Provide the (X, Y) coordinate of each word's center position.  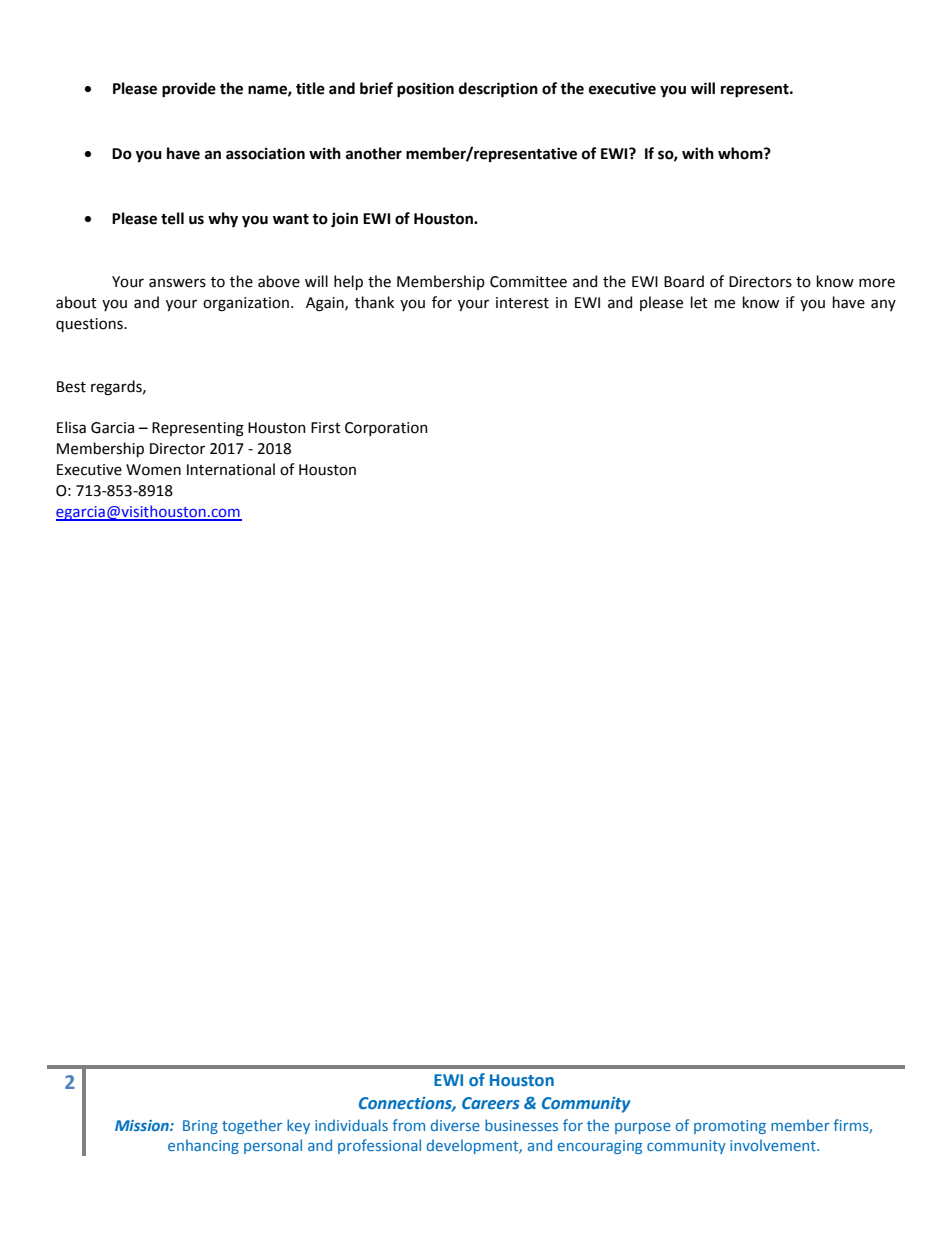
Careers (491, 1103)
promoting (730, 1127)
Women (153, 470)
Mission (143, 1125)
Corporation (386, 429)
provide (189, 90)
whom (741, 153)
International (231, 469)
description (498, 90)
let (699, 302)
